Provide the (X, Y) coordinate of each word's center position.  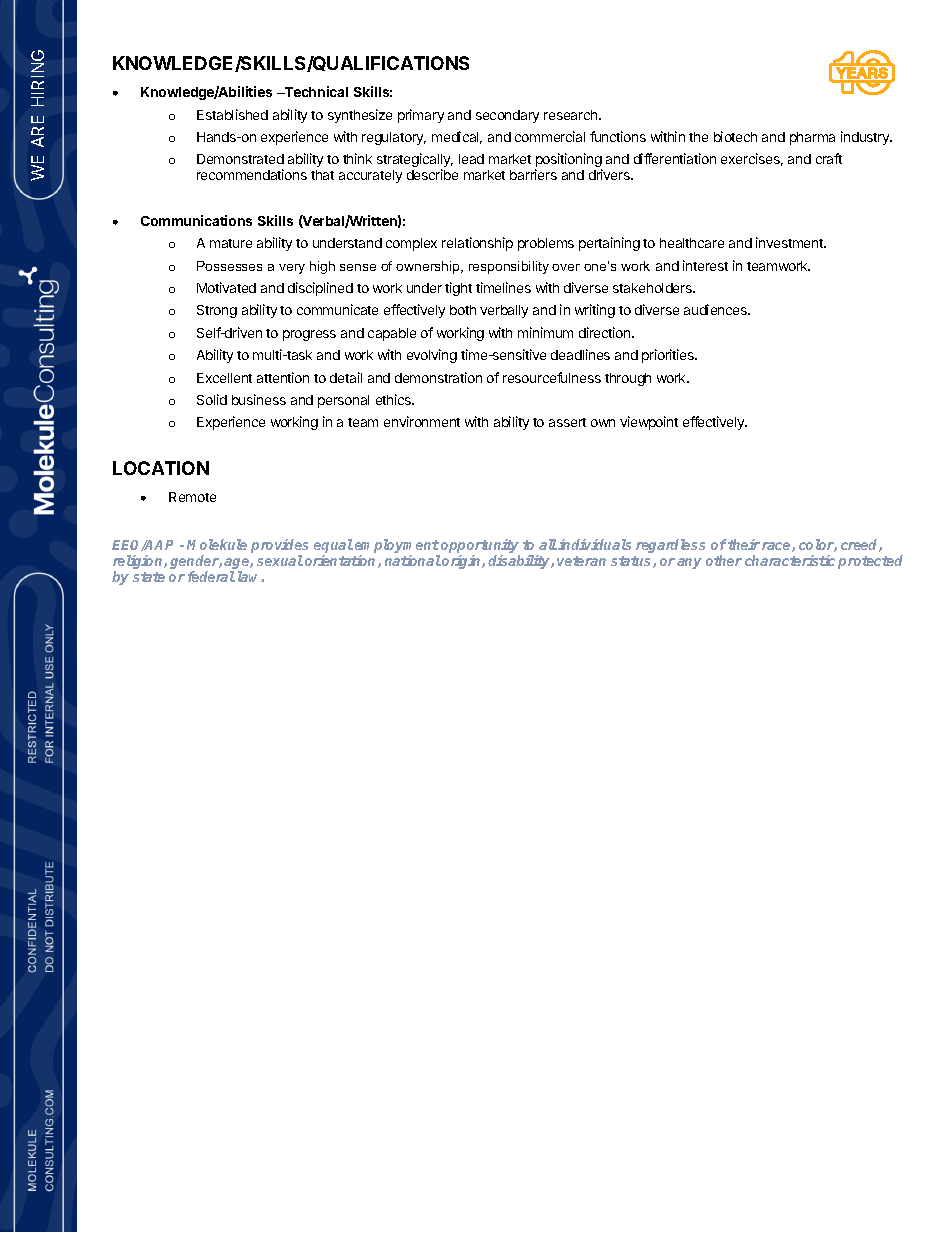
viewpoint (649, 423)
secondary (507, 116)
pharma (812, 138)
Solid (212, 399)
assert (567, 422)
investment (791, 242)
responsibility (509, 267)
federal (211, 576)
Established (232, 114)
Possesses (229, 266)
